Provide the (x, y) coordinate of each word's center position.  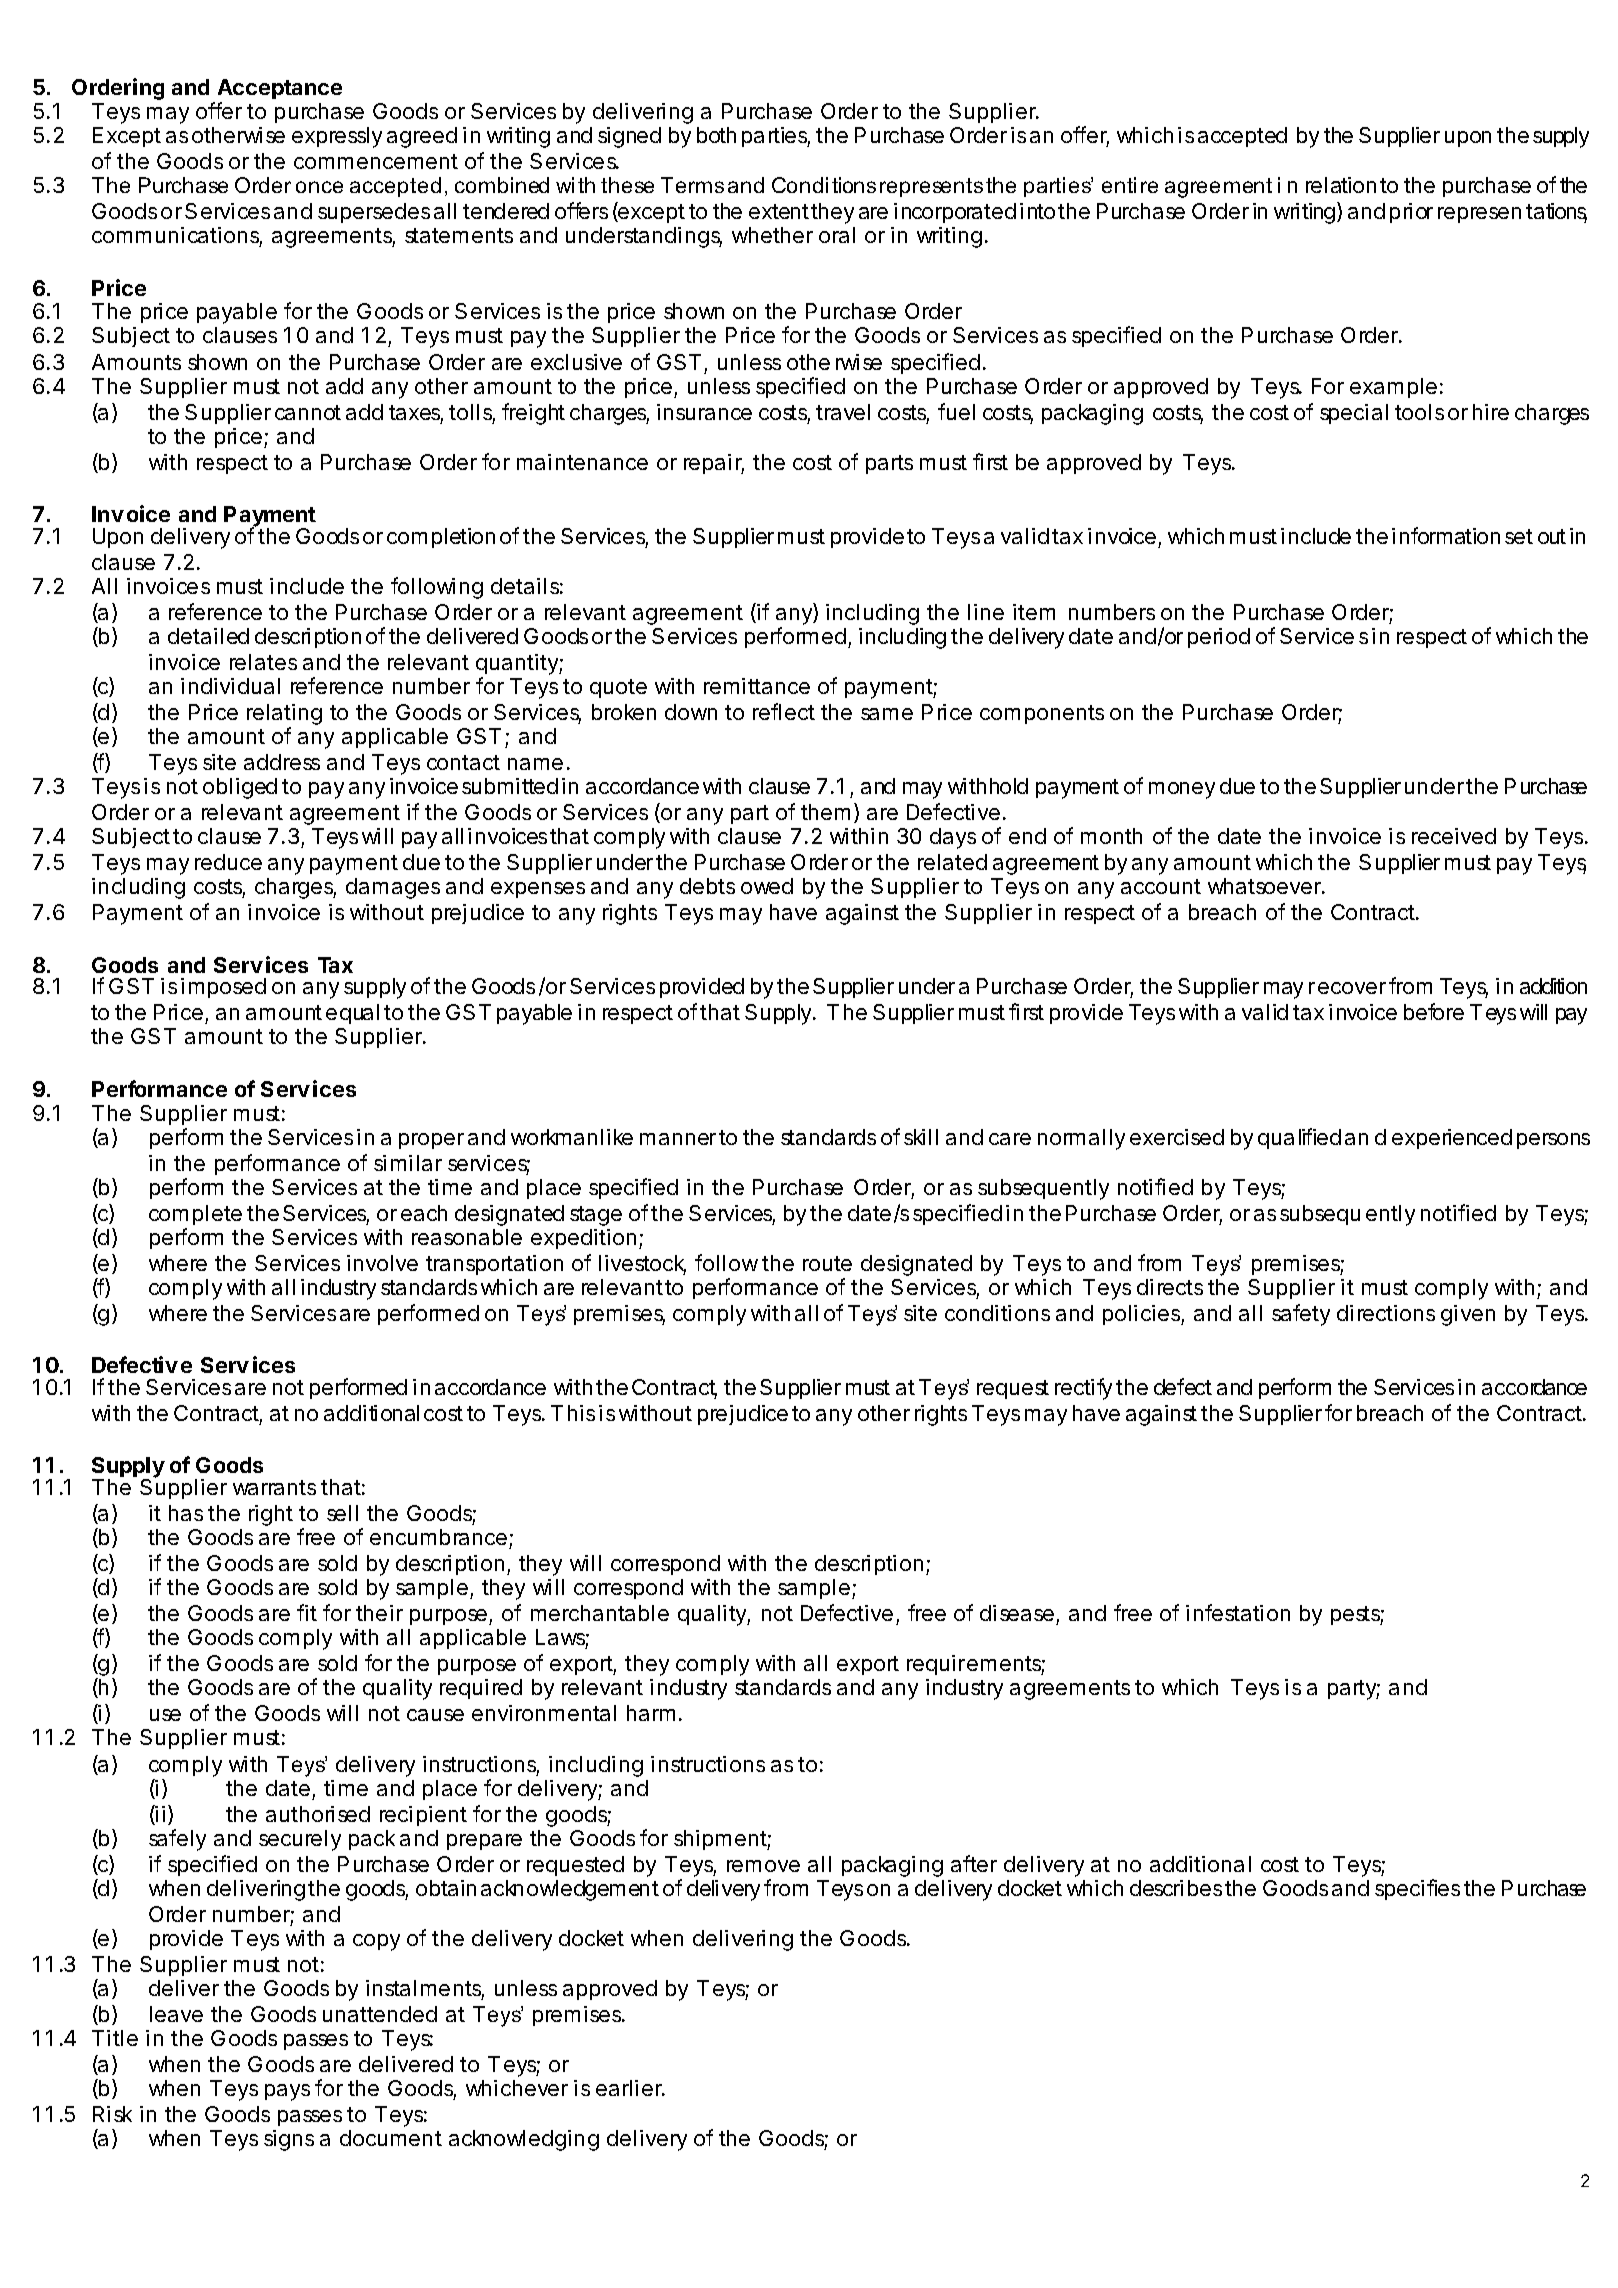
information (1446, 535)
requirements (976, 1665)
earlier (630, 2088)
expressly (337, 137)
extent (779, 211)
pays (287, 2092)
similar (408, 1163)
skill (921, 1137)
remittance (757, 686)
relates (263, 662)
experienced (1452, 1139)
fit (307, 1612)
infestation (1238, 1612)
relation (1341, 185)
